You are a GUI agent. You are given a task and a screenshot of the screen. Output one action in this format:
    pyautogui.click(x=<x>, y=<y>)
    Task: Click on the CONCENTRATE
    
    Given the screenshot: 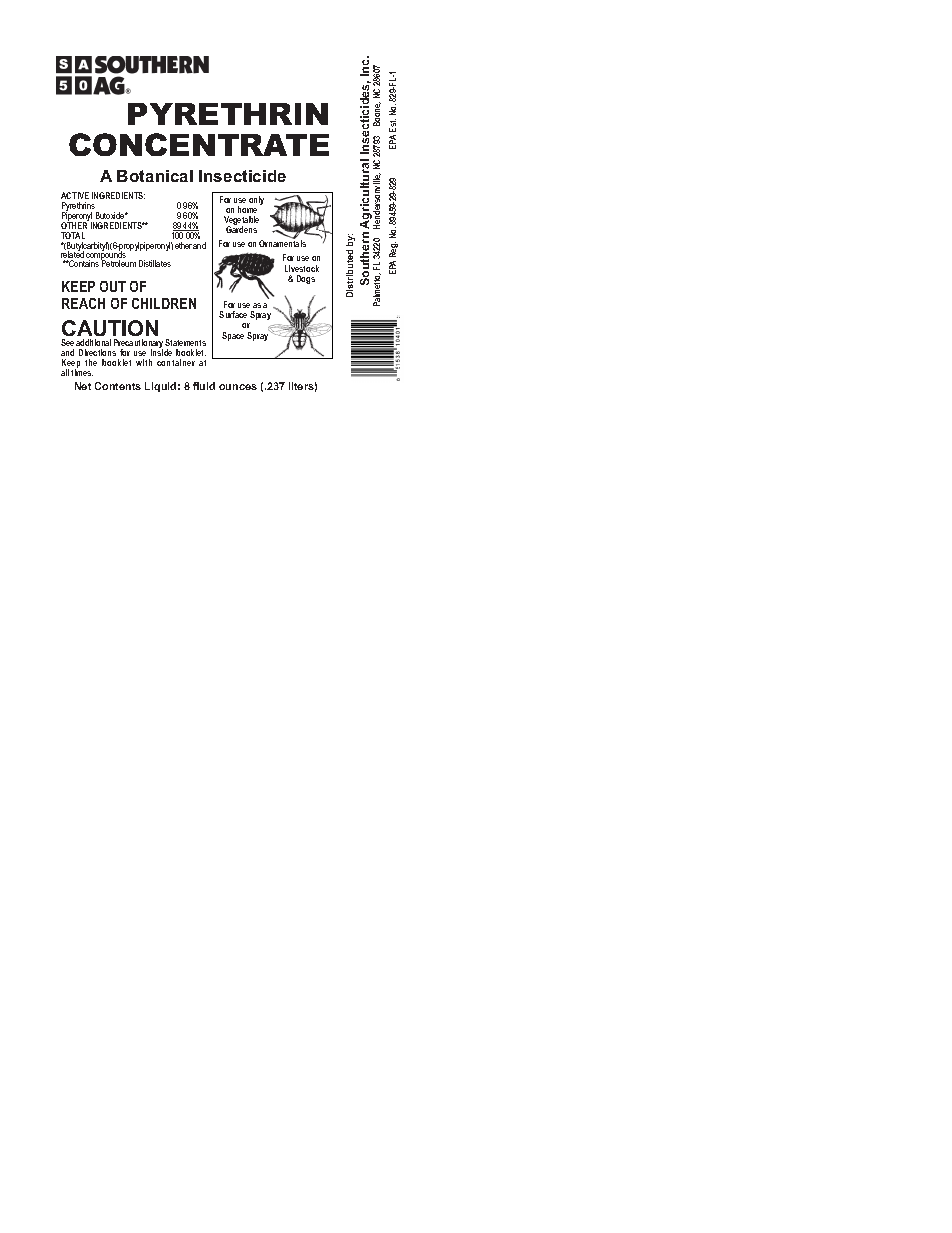 What is the action you would take?
    pyautogui.click(x=199, y=144)
